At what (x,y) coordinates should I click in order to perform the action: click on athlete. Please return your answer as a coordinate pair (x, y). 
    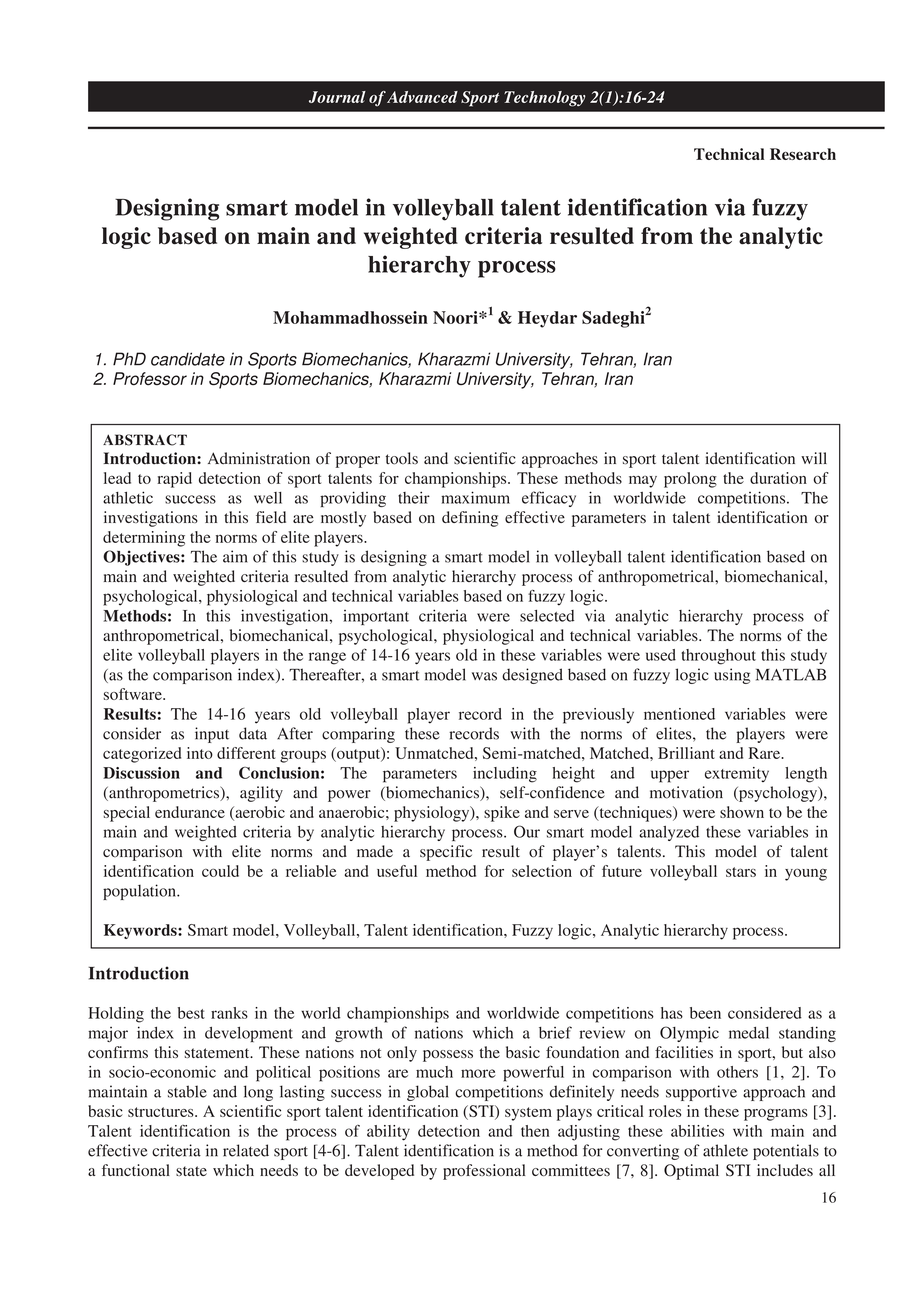
    Looking at the image, I should click on (725, 1150).
